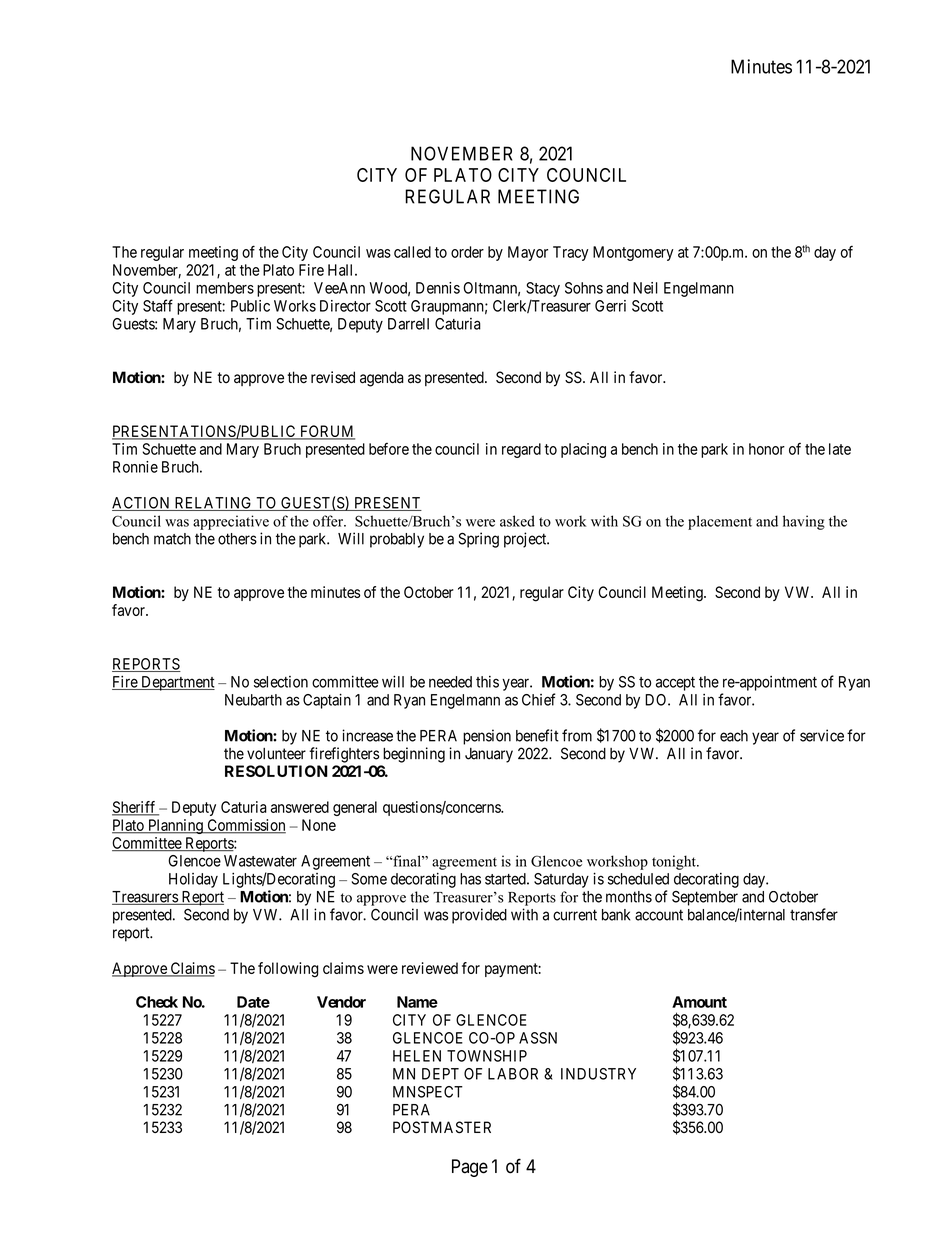 The height and width of the screenshot is (1233, 952). I want to click on order, so click(467, 252).
